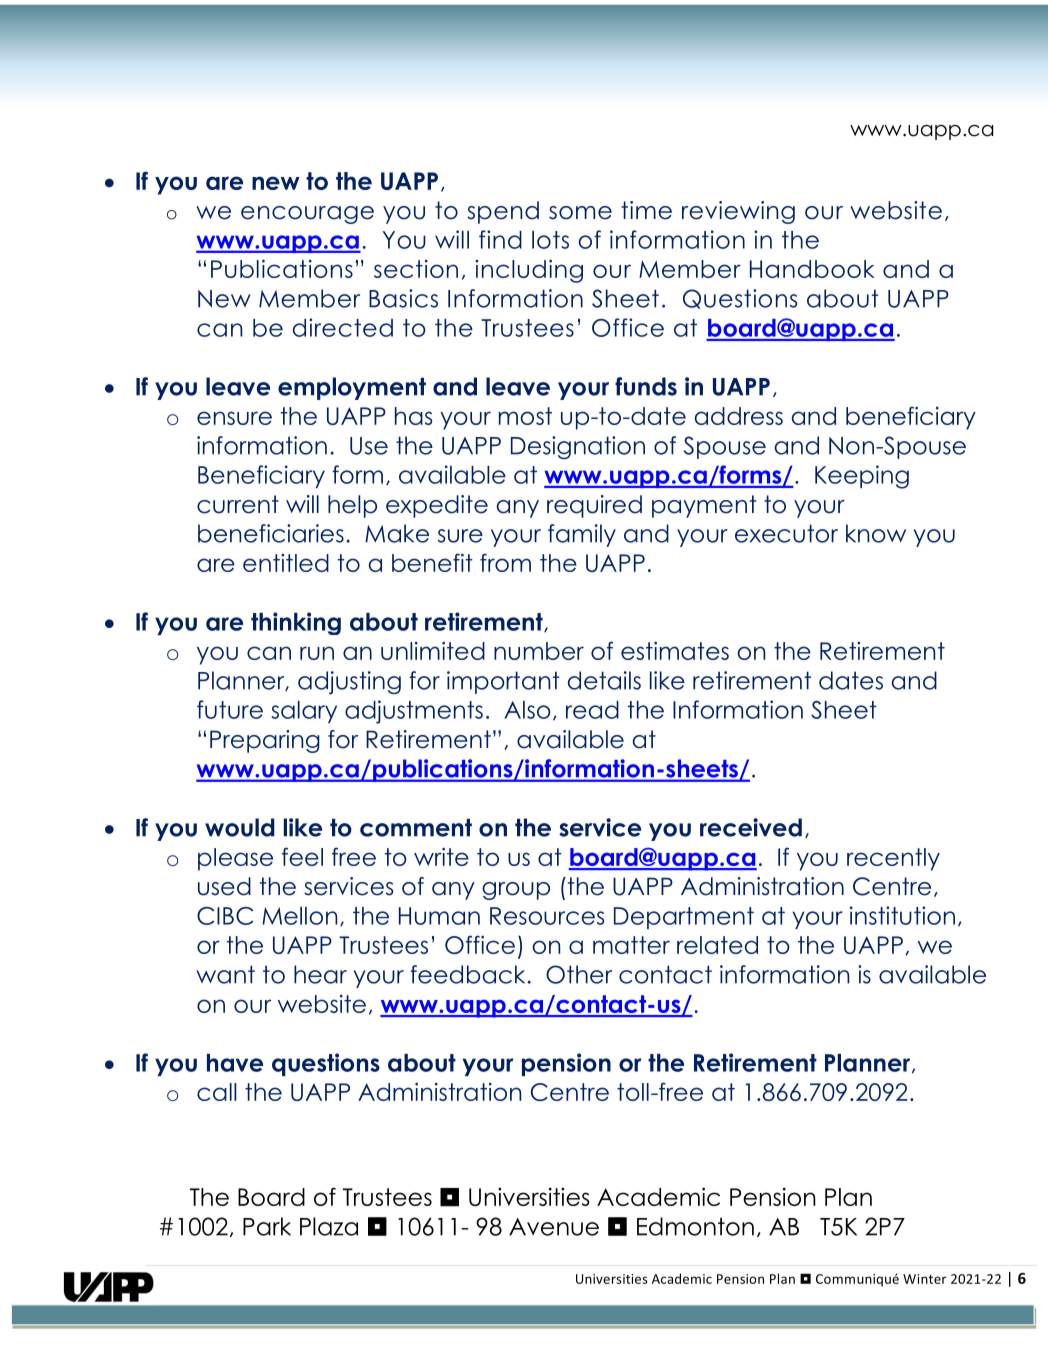 The width and height of the document is (1048, 1356). What do you see at coordinates (554, 1227) in the document?
I see `Avenue` at bounding box center [554, 1227].
